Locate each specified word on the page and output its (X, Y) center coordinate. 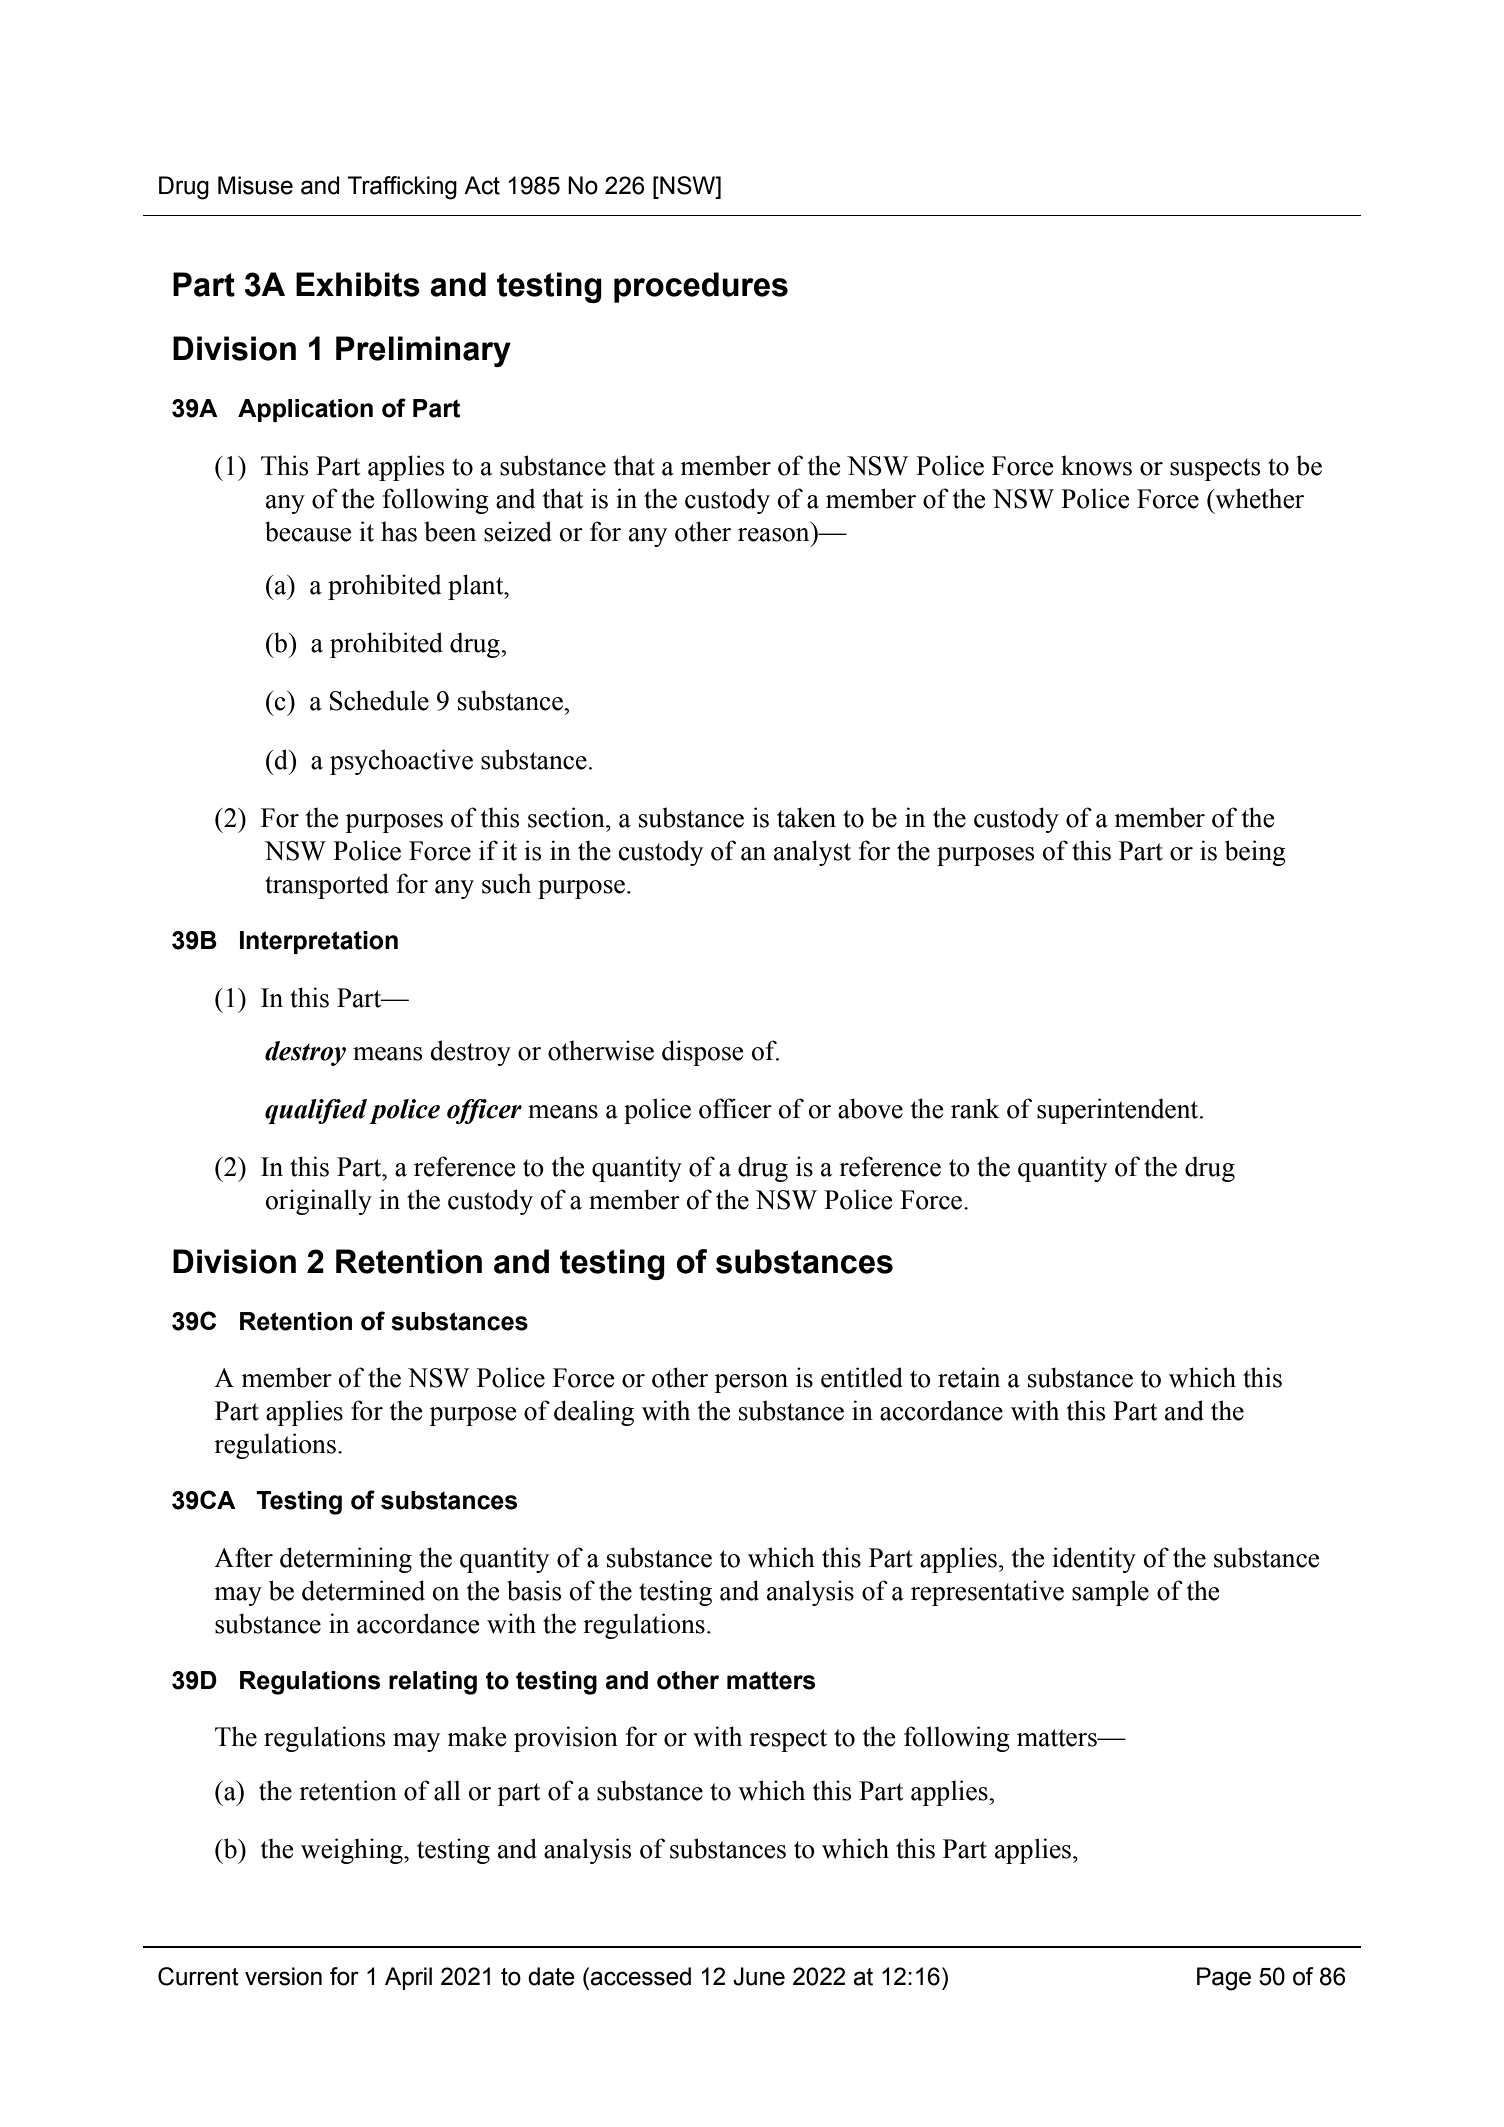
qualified (316, 1111)
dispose (702, 1053)
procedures (701, 287)
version (283, 1976)
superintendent (1119, 1111)
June (759, 1976)
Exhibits (358, 284)
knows (1096, 465)
